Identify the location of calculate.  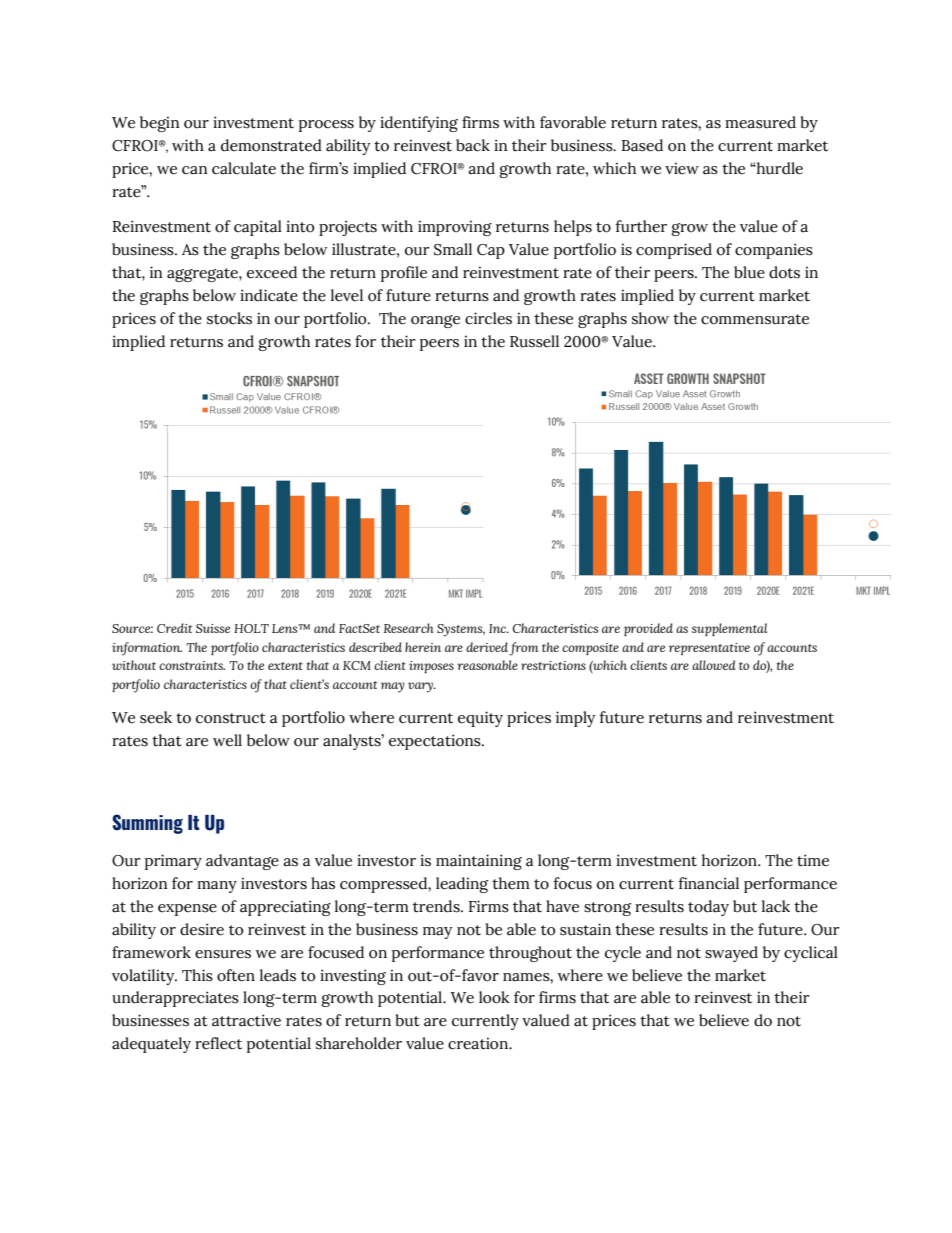
(244, 168).
